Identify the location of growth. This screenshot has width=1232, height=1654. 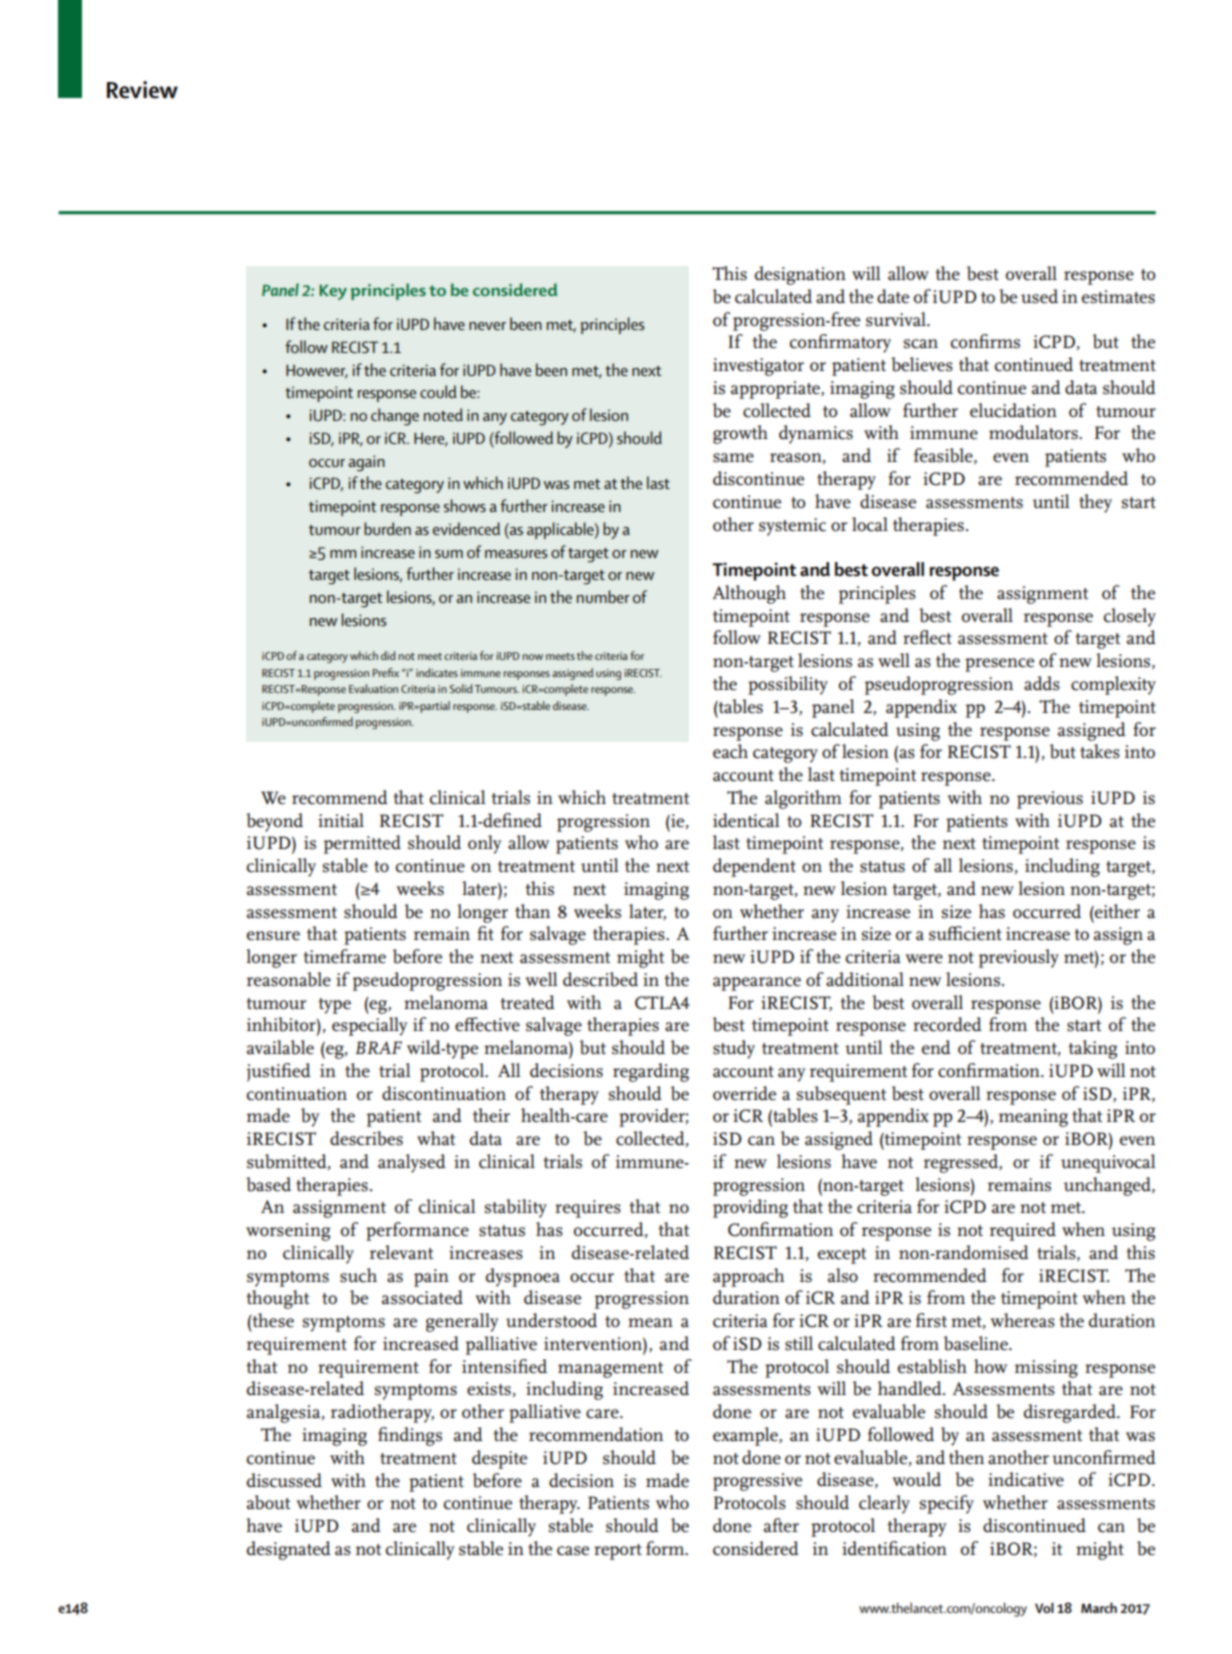
(740, 434).
